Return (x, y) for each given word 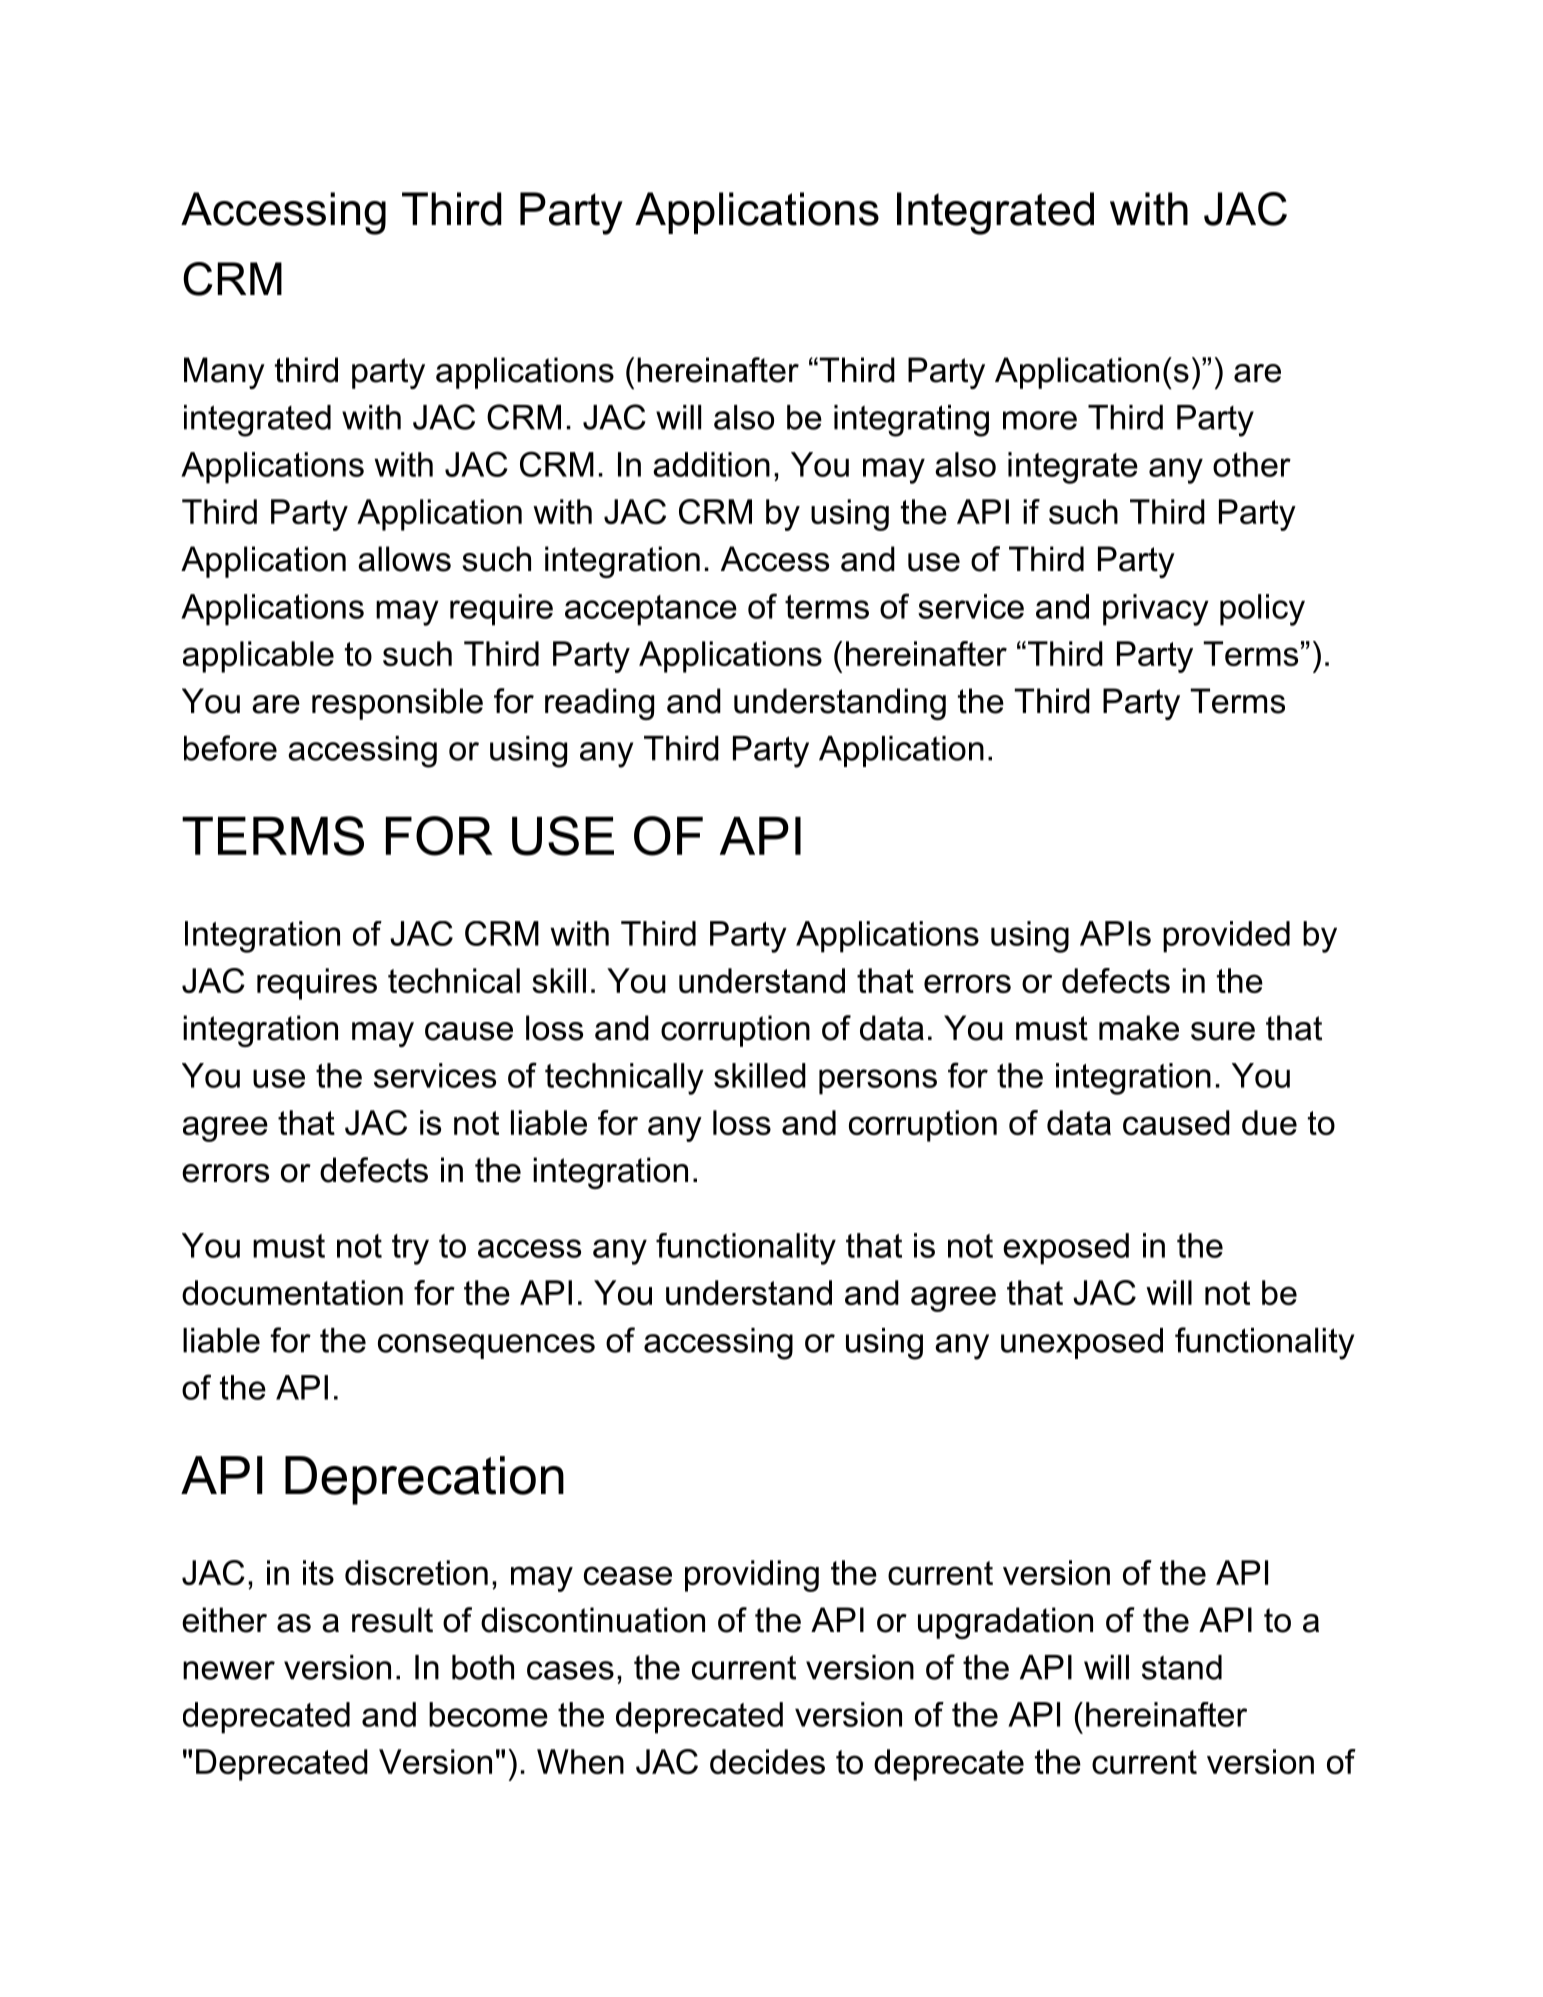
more (1040, 420)
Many (224, 373)
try (410, 1249)
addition (711, 464)
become (488, 1714)
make (1139, 1028)
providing (752, 1576)
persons (878, 1082)
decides (767, 1761)
